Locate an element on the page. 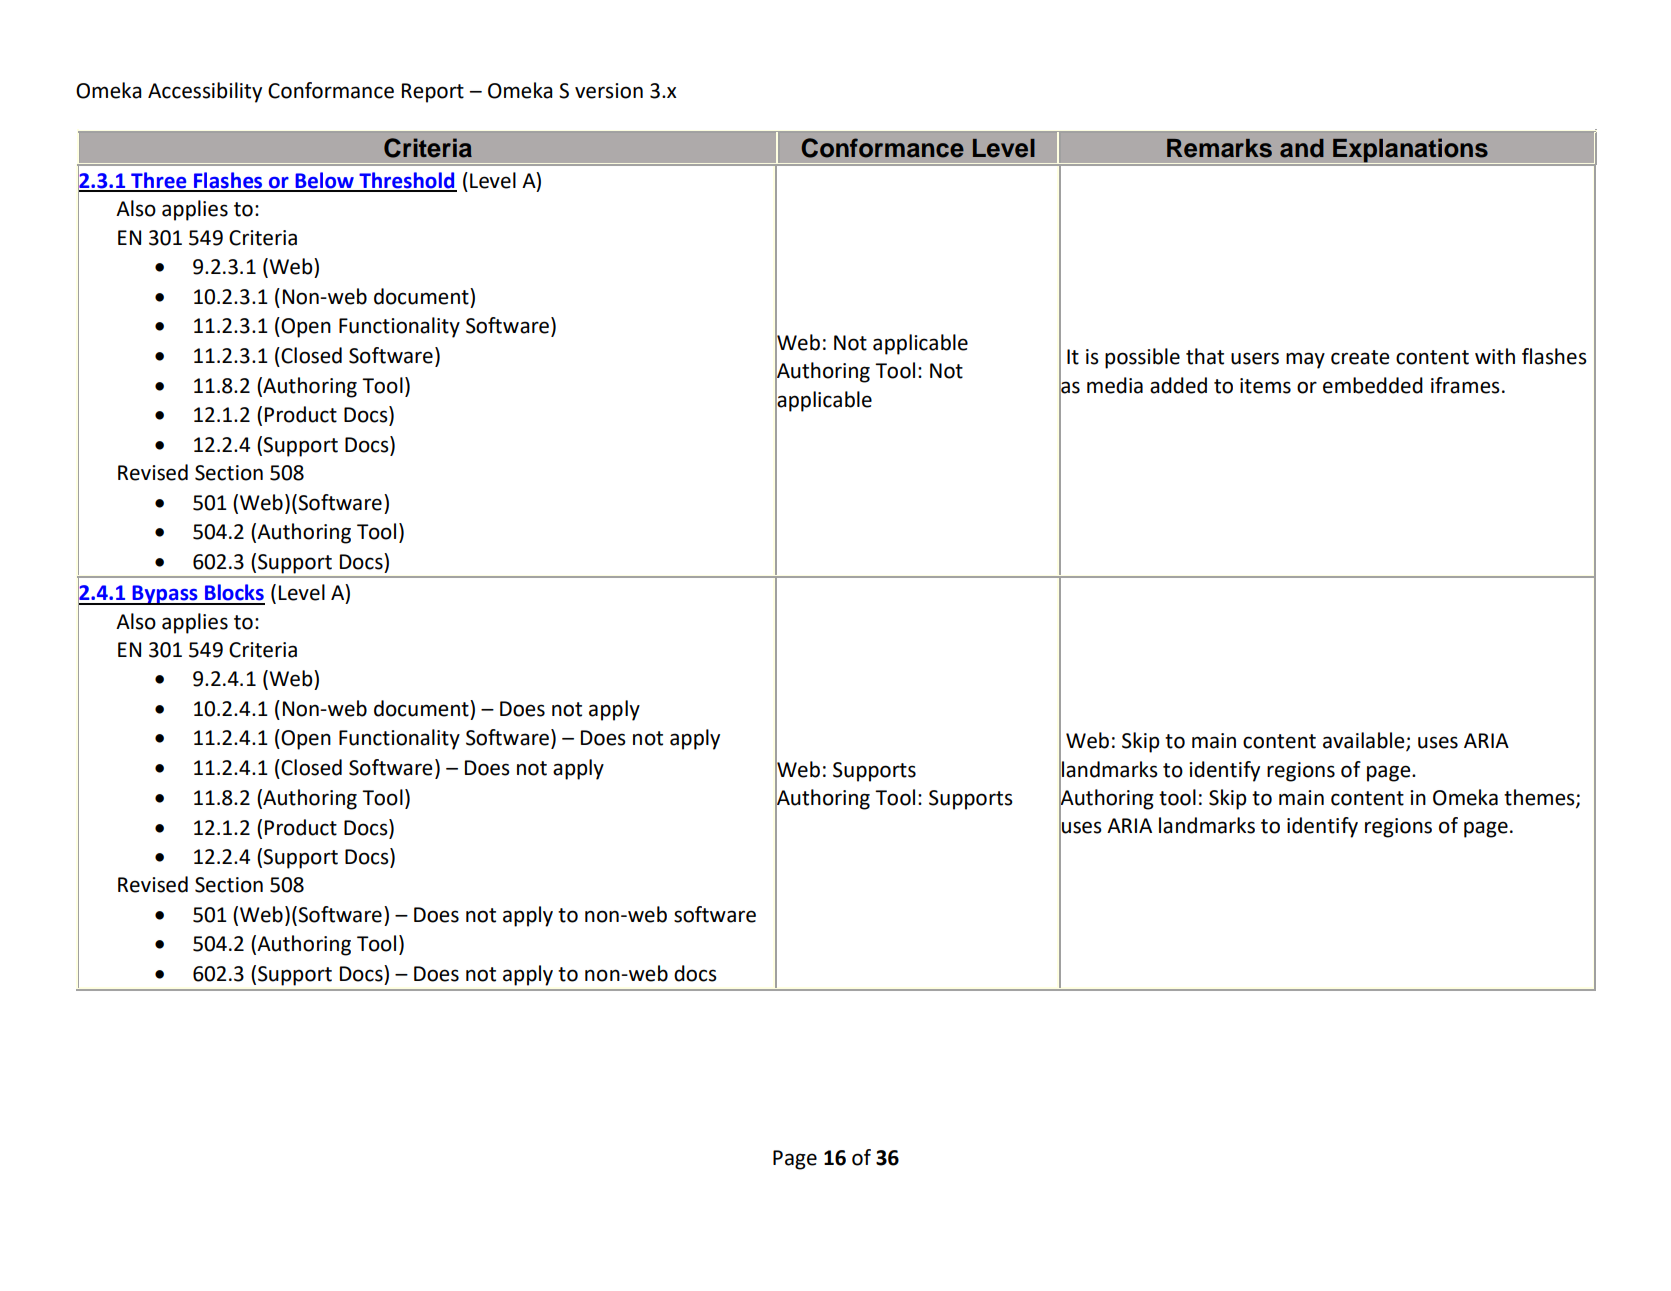  embedded is located at coordinates (1373, 385).
